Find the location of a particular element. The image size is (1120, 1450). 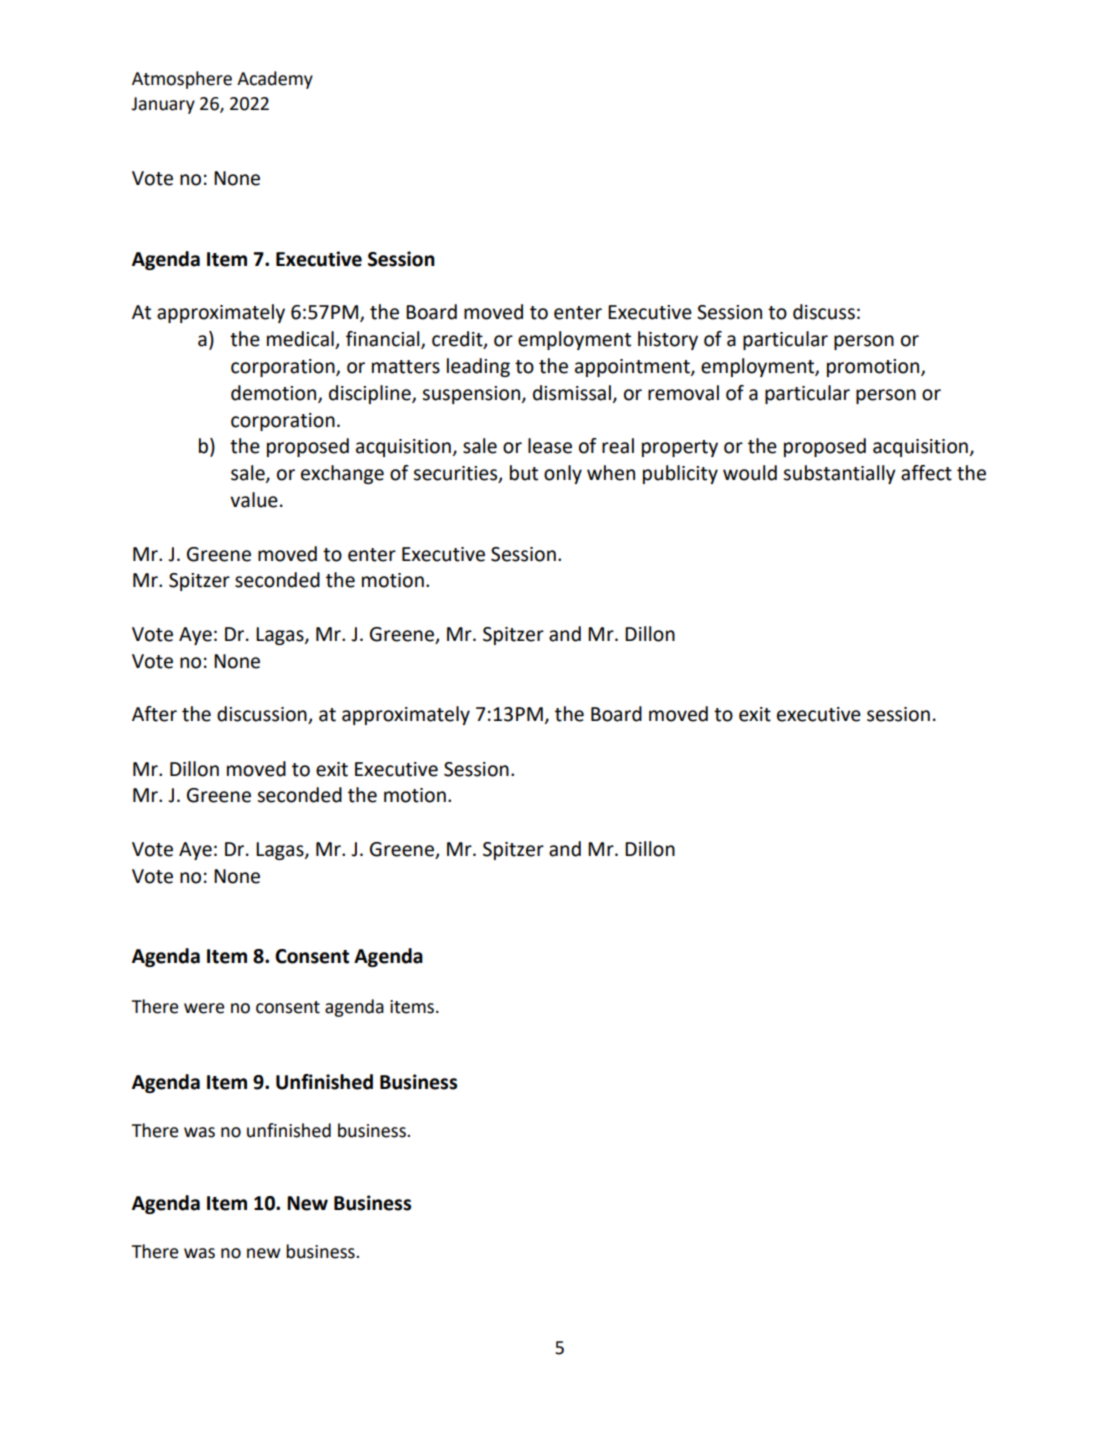

value is located at coordinates (254, 500).
